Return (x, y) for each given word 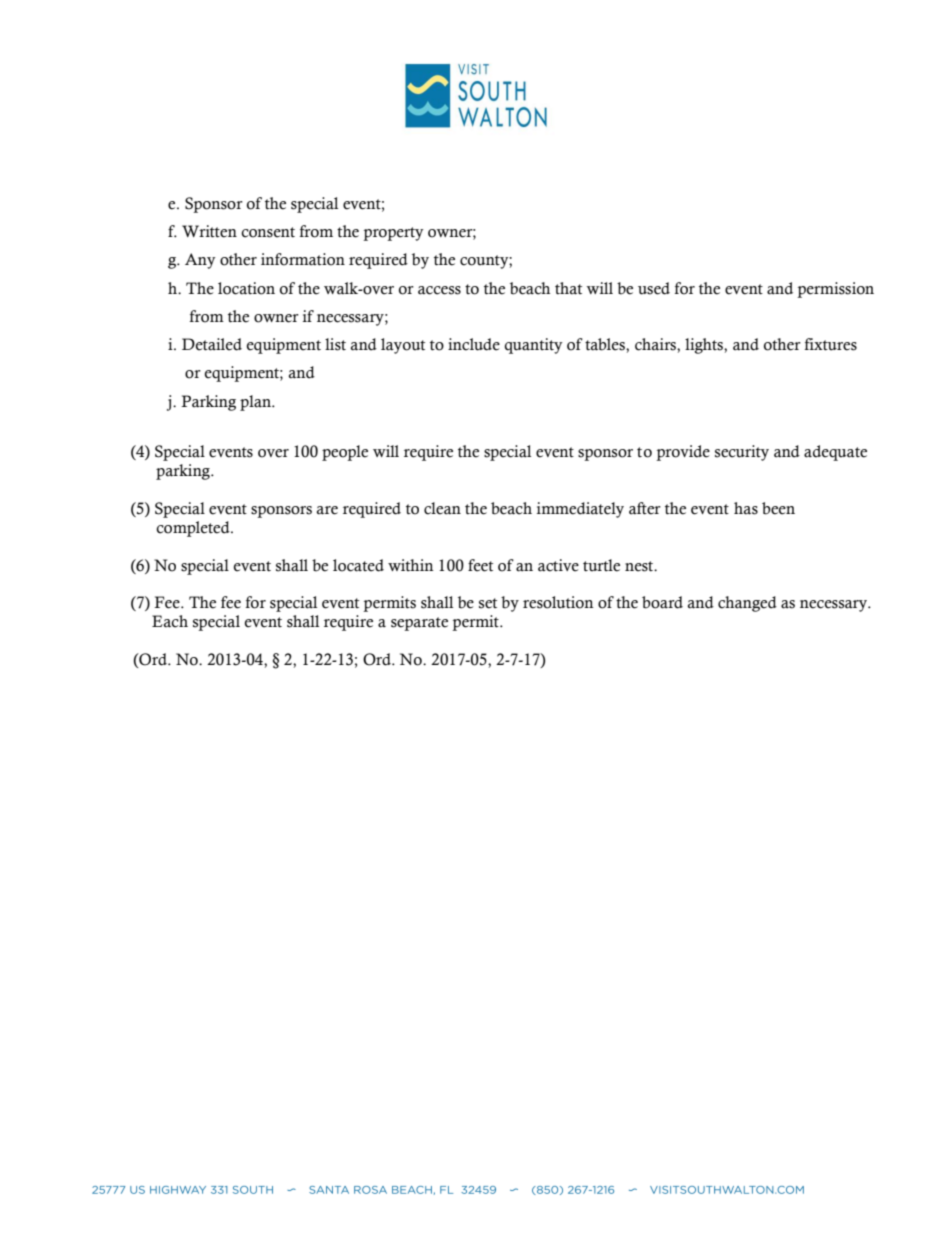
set (488, 603)
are (327, 510)
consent (268, 232)
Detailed (212, 344)
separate (419, 624)
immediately (580, 510)
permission (835, 290)
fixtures (831, 344)
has (746, 508)
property (393, 234)
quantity (534, 346)
